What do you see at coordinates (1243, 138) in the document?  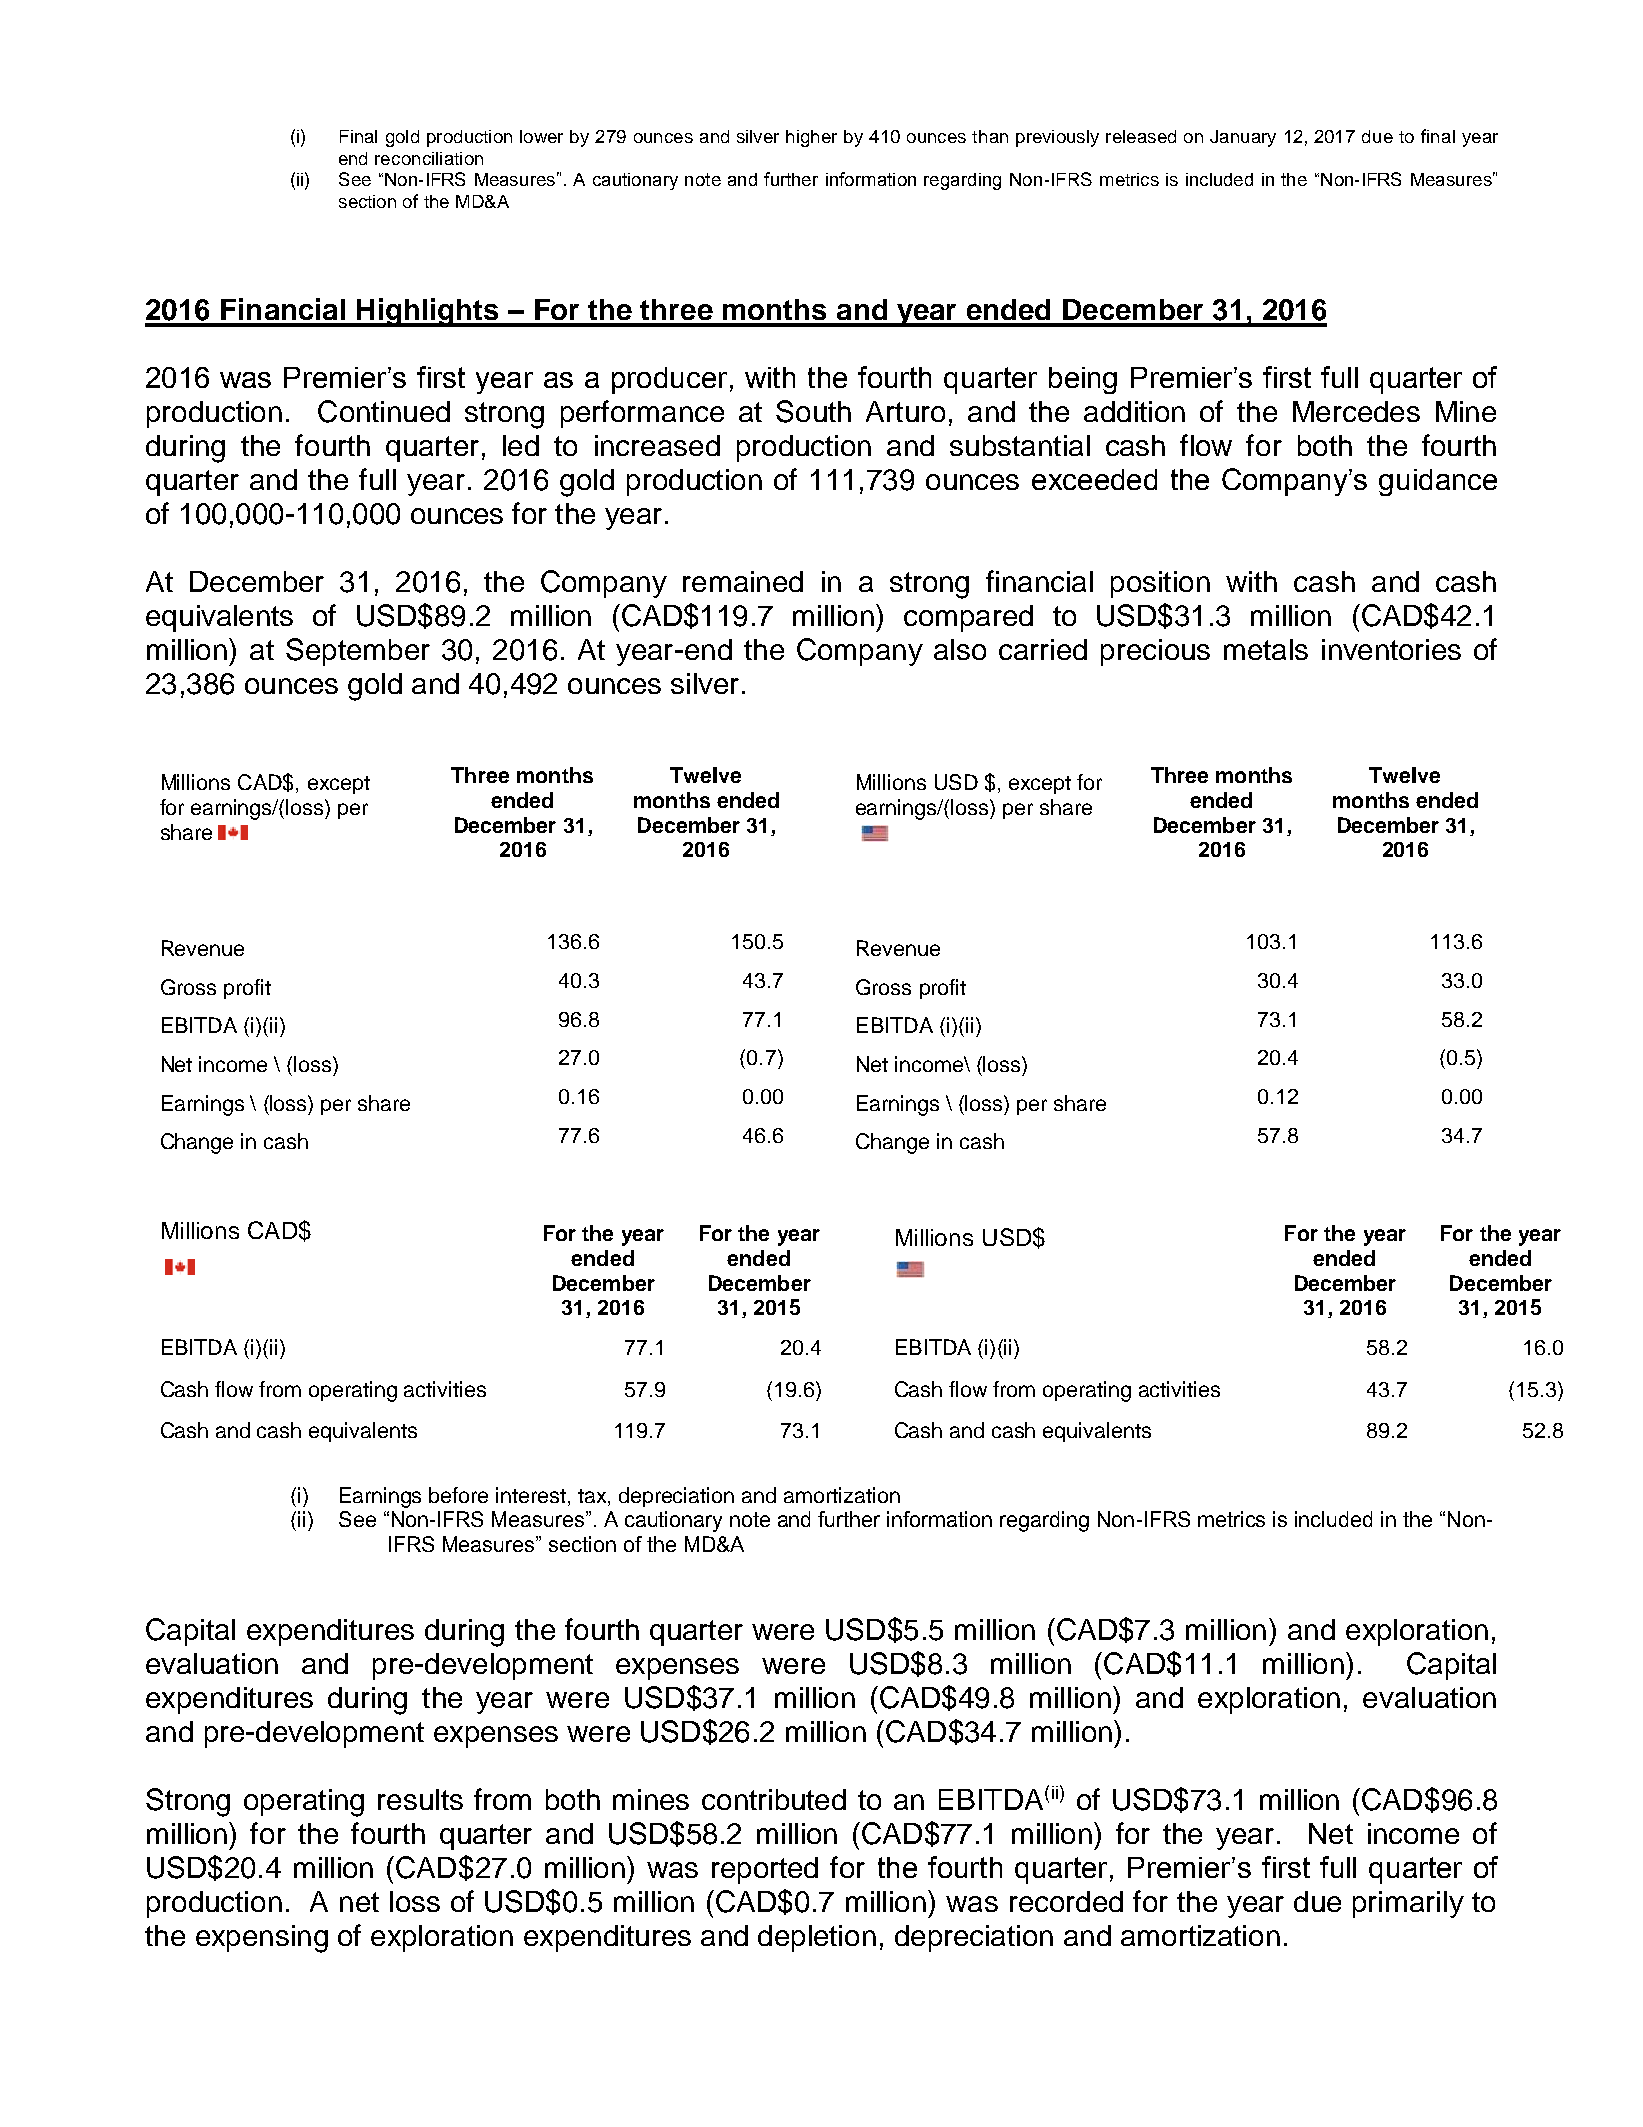 I see `January` at bounding box center [1243, 138].
